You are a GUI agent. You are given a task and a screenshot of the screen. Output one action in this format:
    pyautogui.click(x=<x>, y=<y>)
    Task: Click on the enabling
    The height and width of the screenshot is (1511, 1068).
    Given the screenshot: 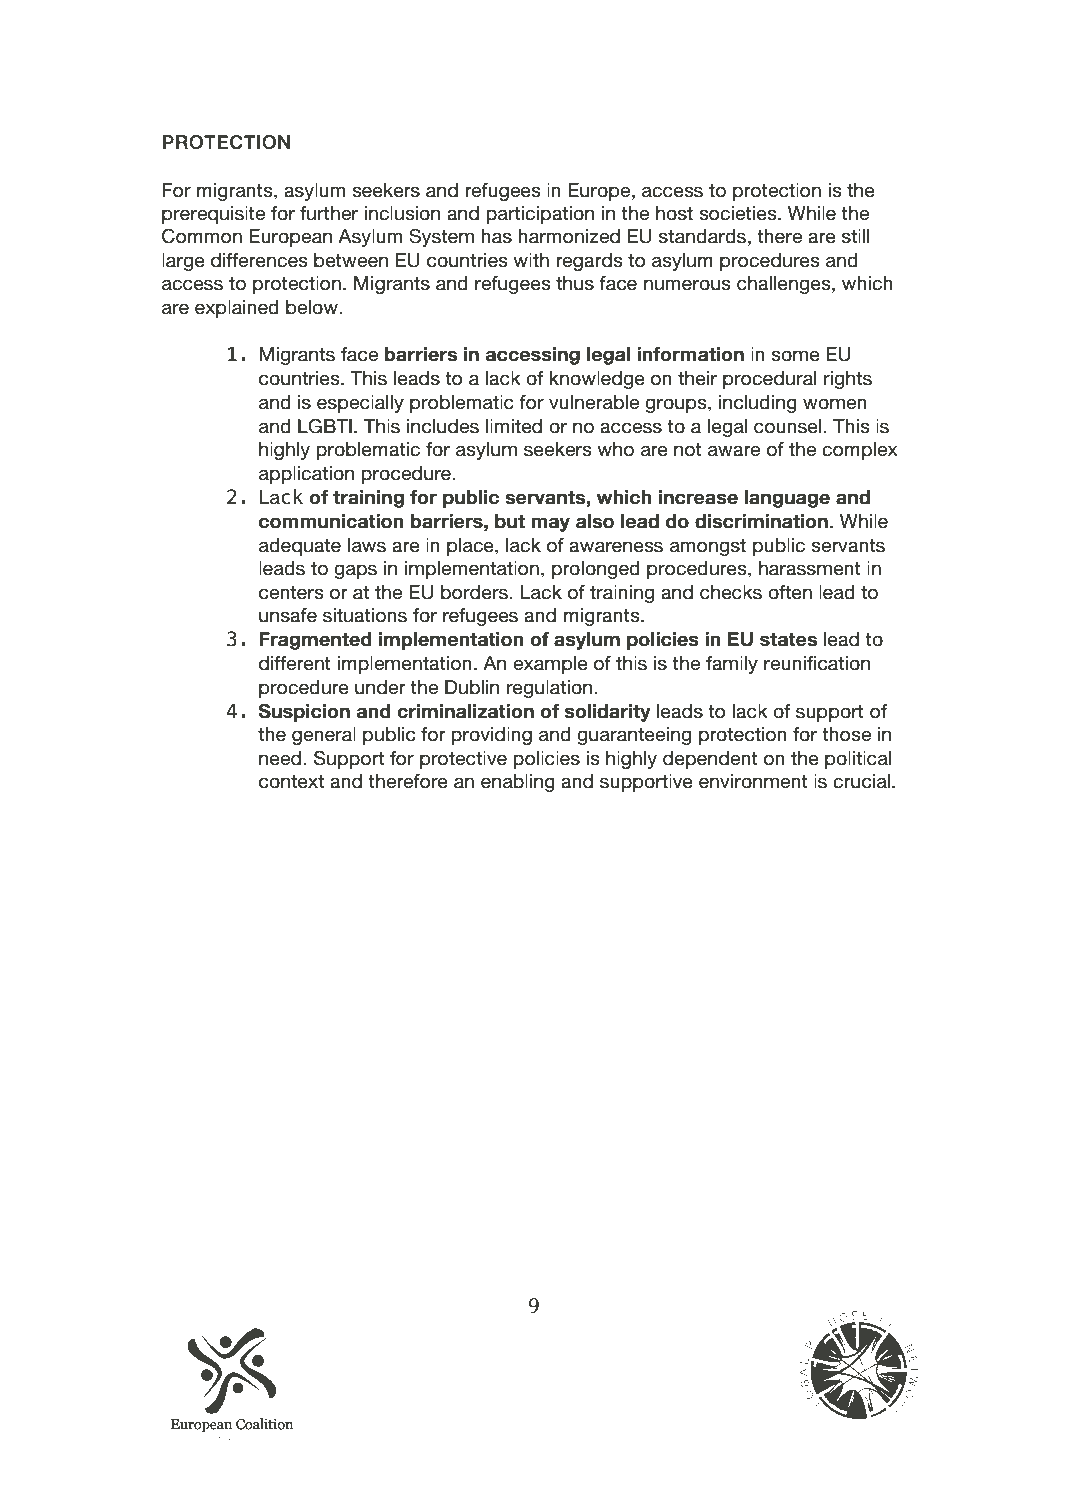 What is the action you would take?
    pyautogui.click(x=518, y=783)
